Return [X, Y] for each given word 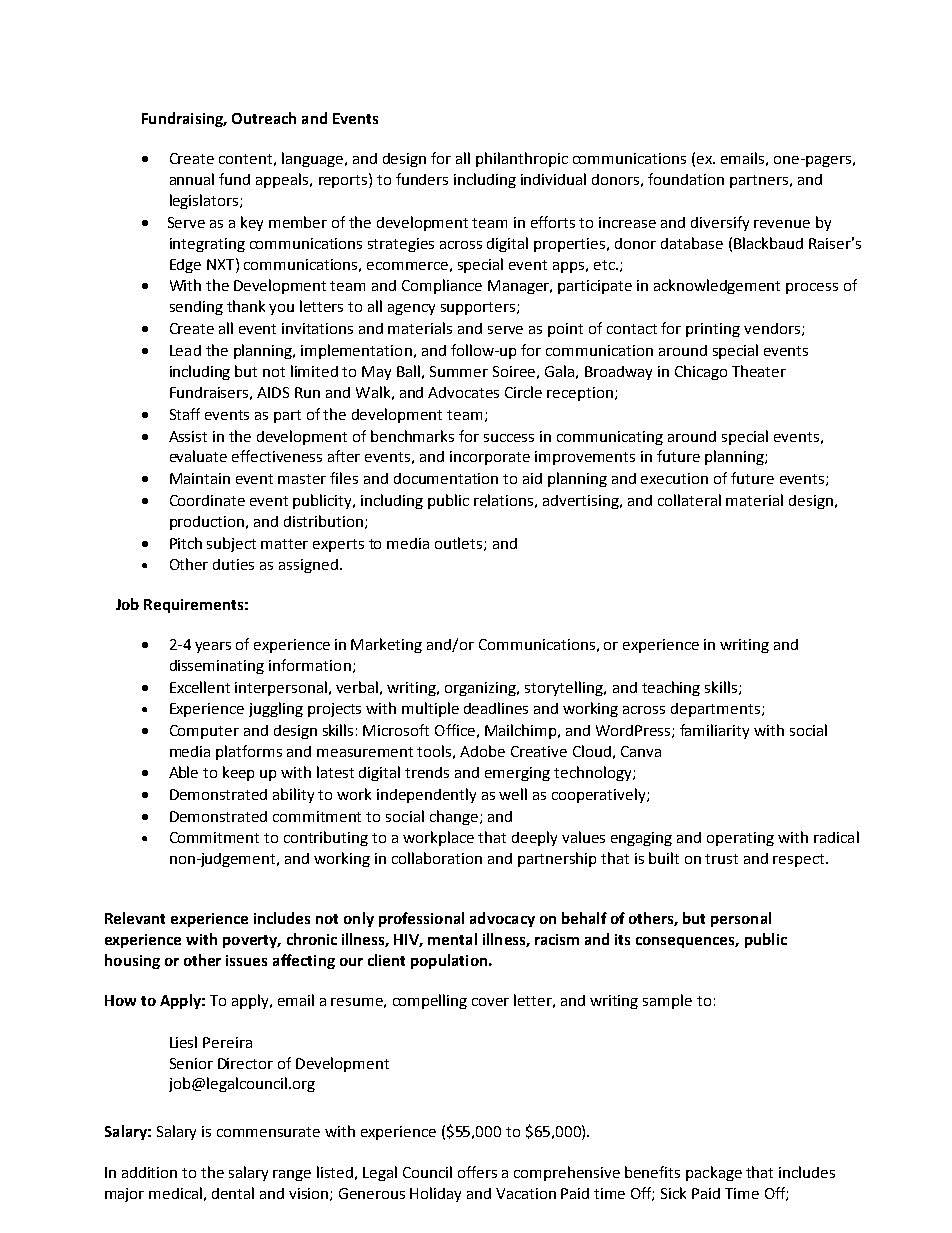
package [714, 1173]
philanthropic [522, 159]
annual [192, 179]
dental [233, 1193]
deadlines [496, 708]
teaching [671, 688]
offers [477, 1172]
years [213, 647]
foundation [686, 179]
